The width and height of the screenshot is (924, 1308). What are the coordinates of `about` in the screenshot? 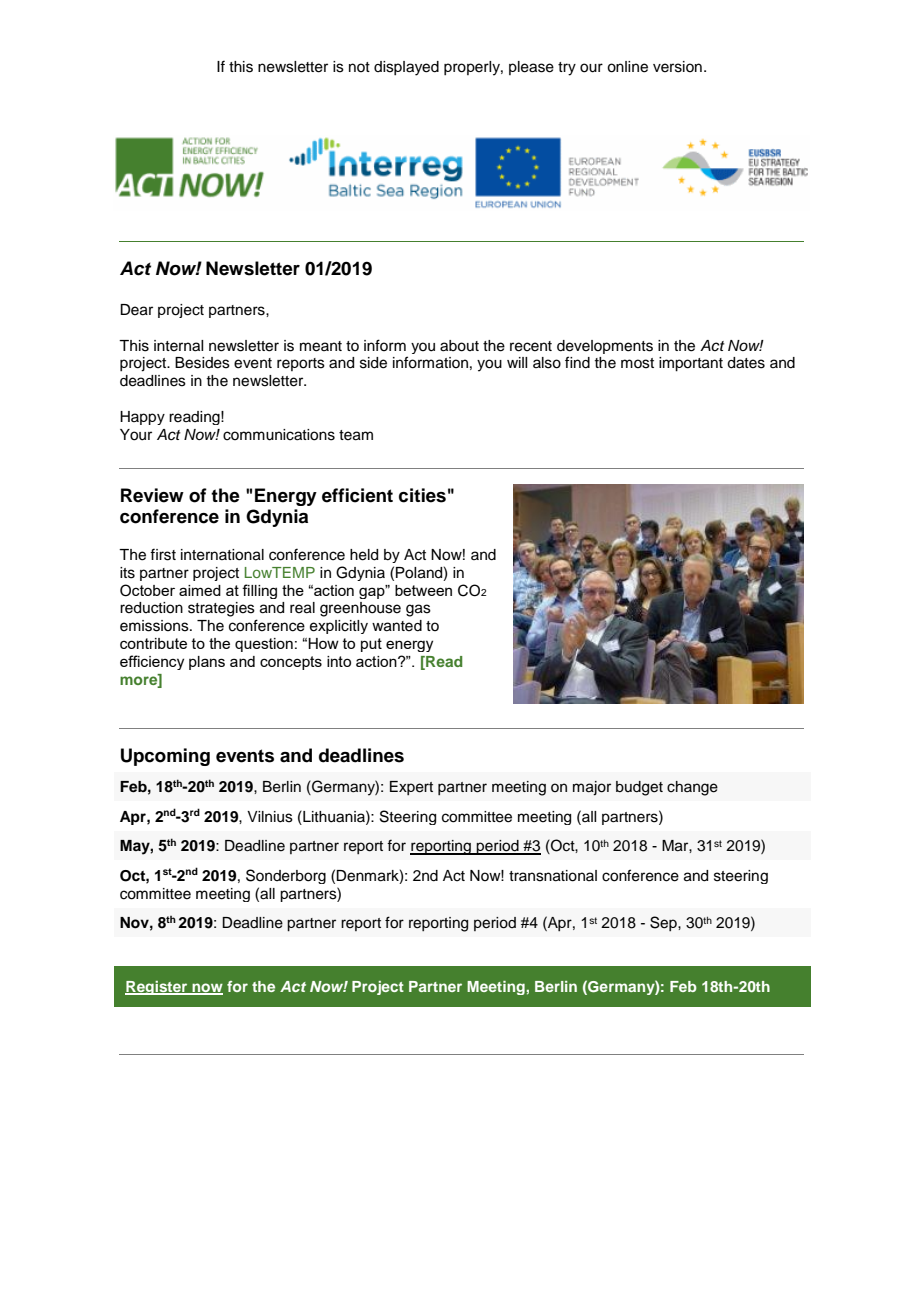 It's located at (459, 346).
